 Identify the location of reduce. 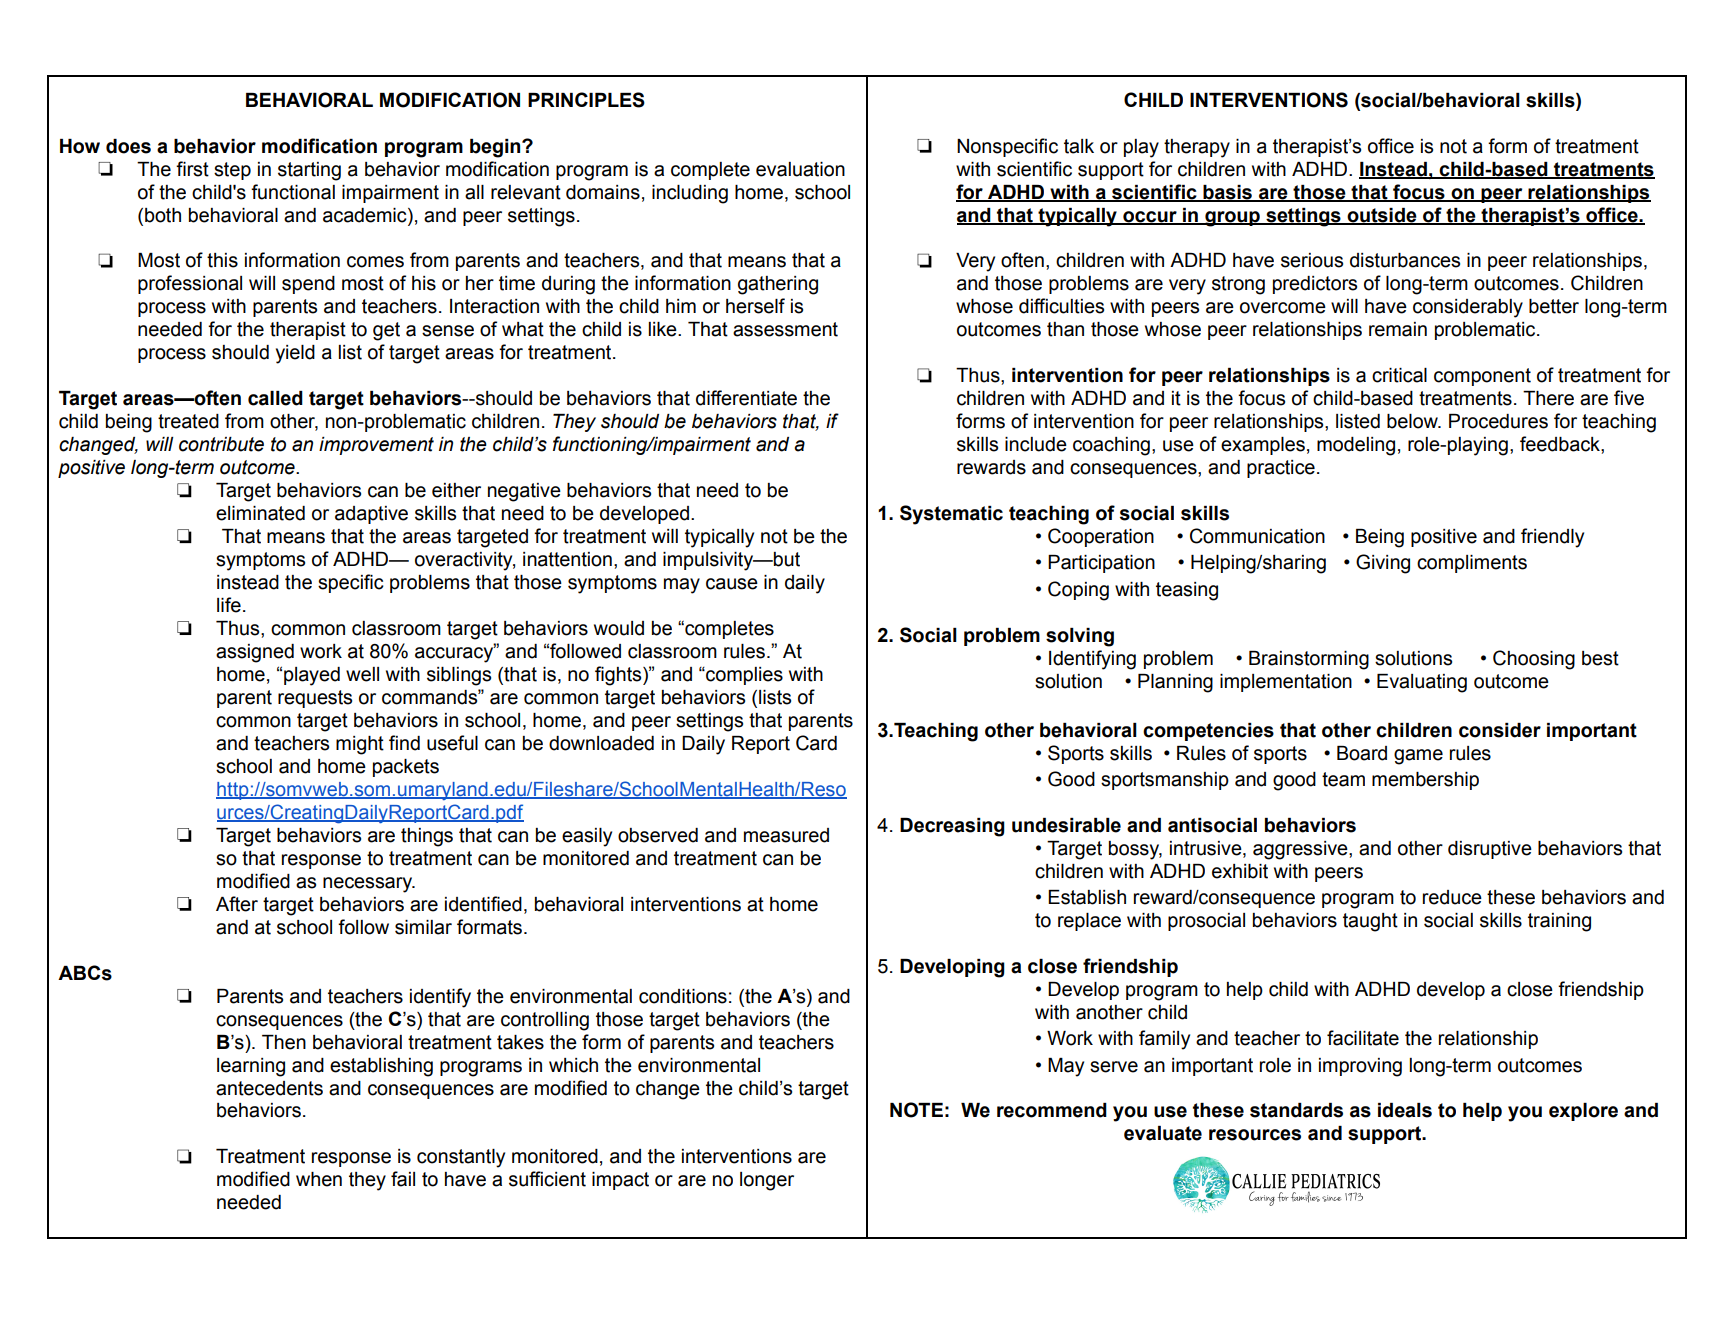
(1452, 897).
